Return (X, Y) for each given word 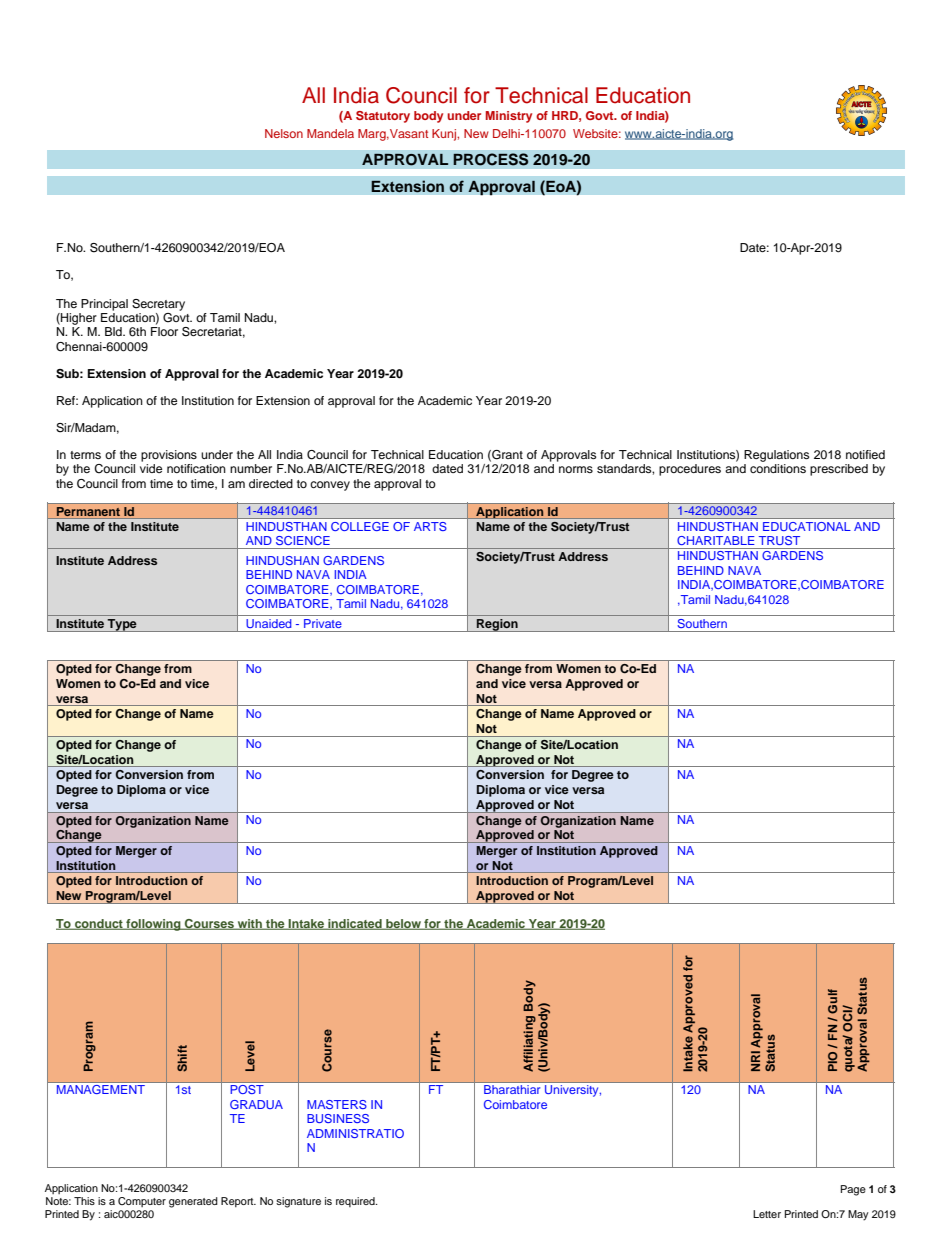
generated (193, 1202)
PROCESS (491, 159)
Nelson (284, 133)
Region (497, 625)
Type (122, 625)
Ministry (509, 117)
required (356, 1202)
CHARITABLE (716, 540)
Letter (767, 1214)
